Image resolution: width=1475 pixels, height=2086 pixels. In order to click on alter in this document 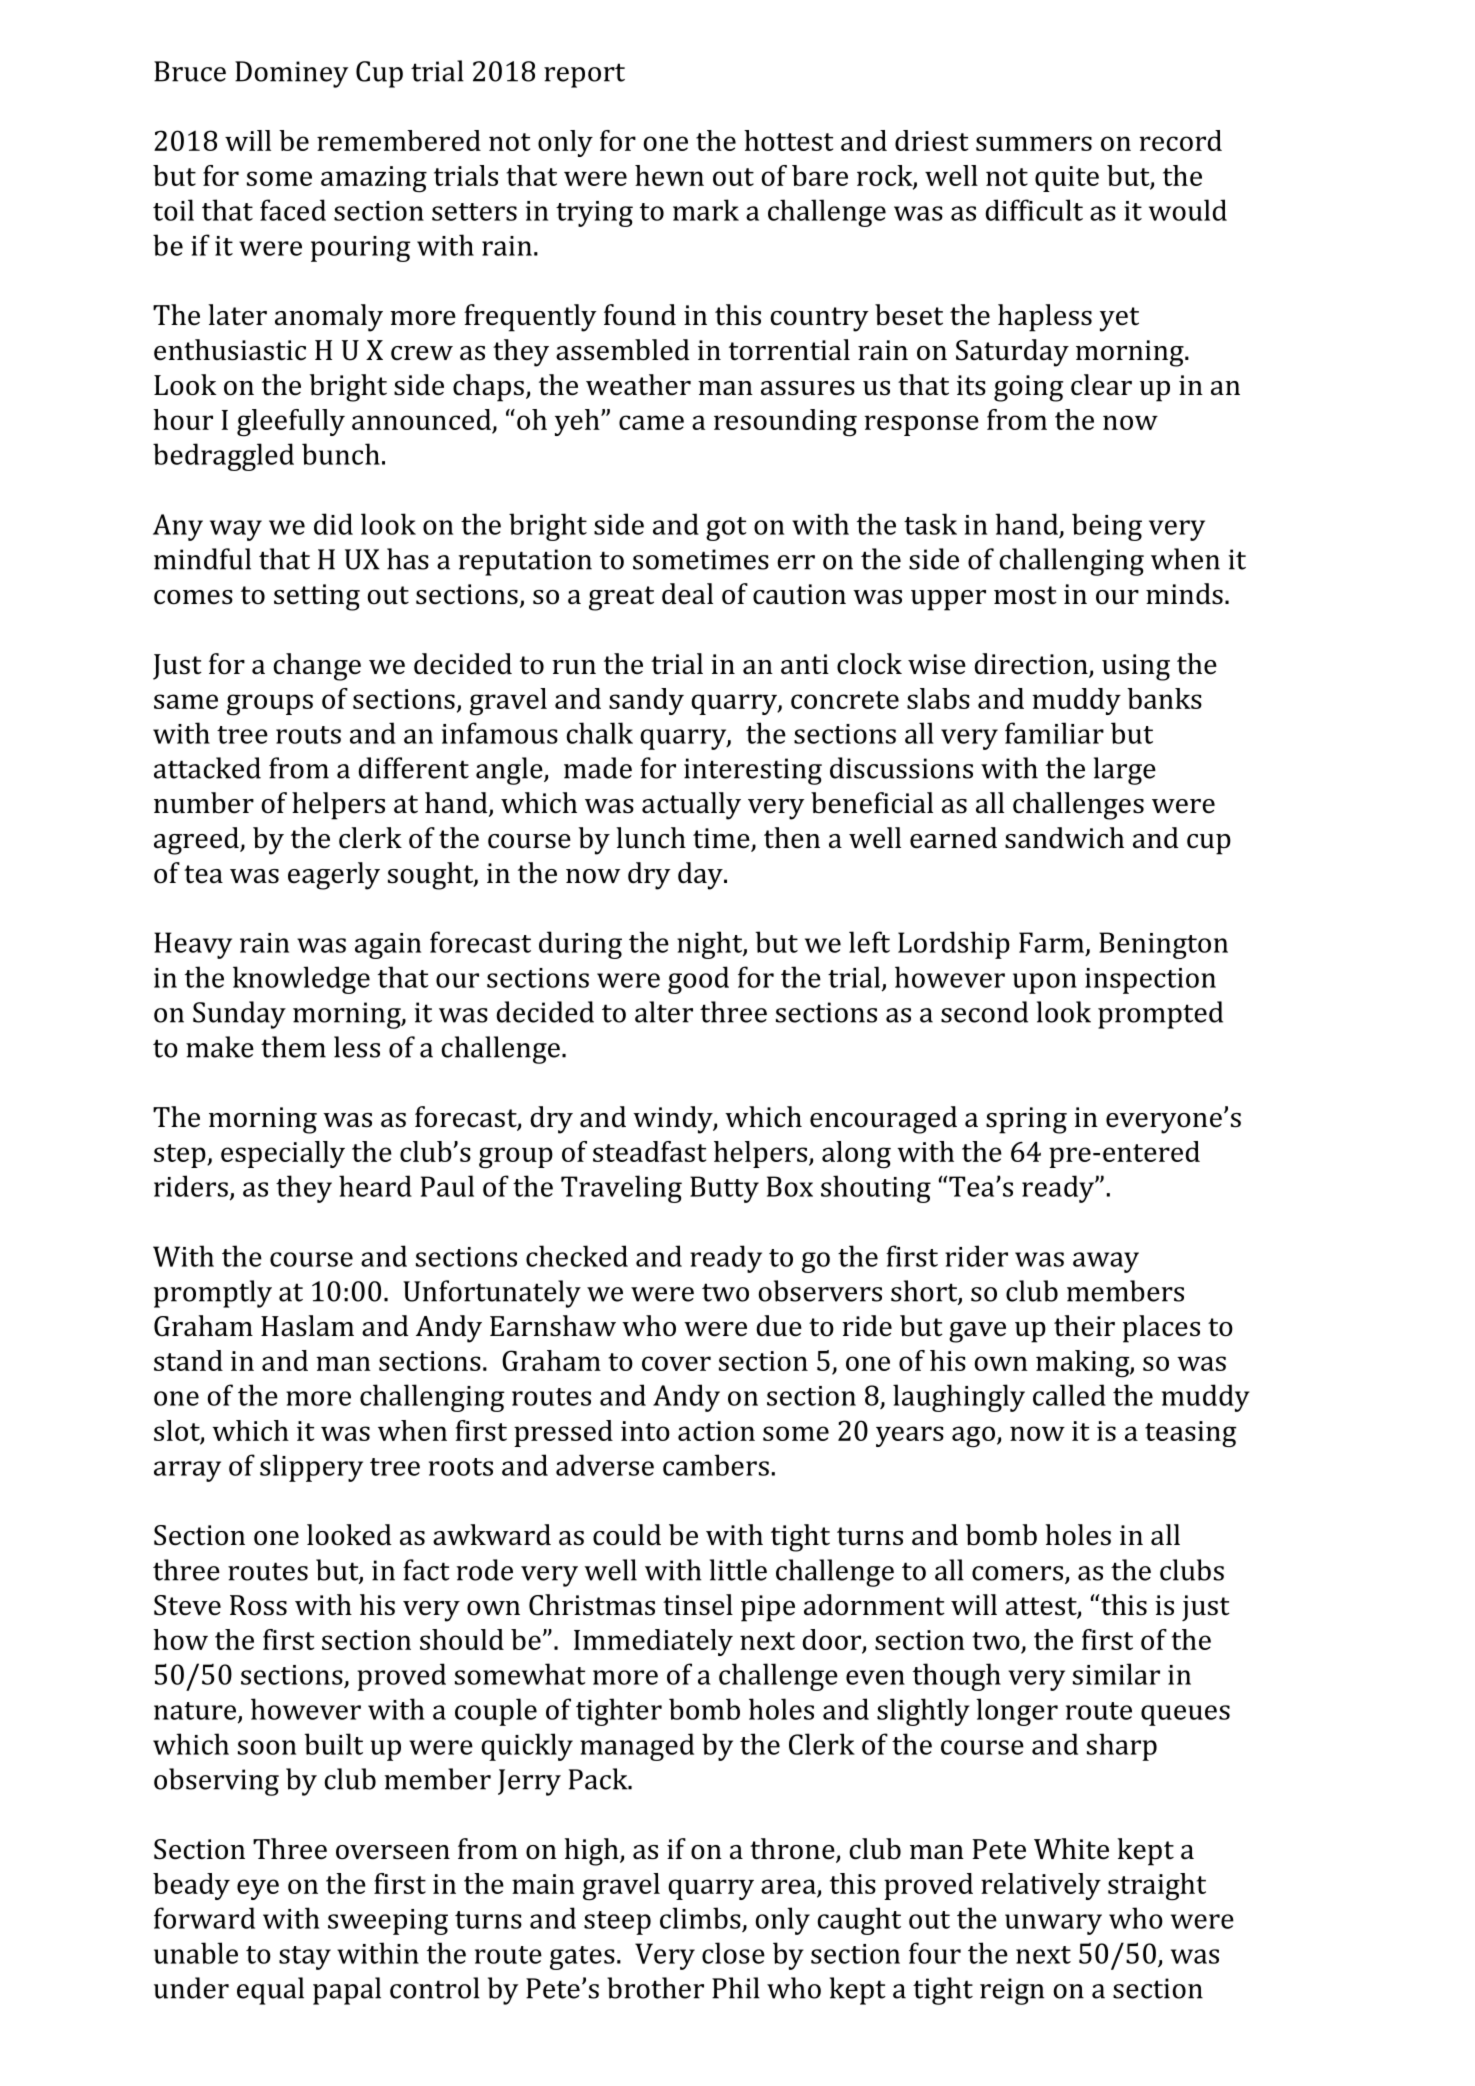, I will do `click(664, 1012)`.
